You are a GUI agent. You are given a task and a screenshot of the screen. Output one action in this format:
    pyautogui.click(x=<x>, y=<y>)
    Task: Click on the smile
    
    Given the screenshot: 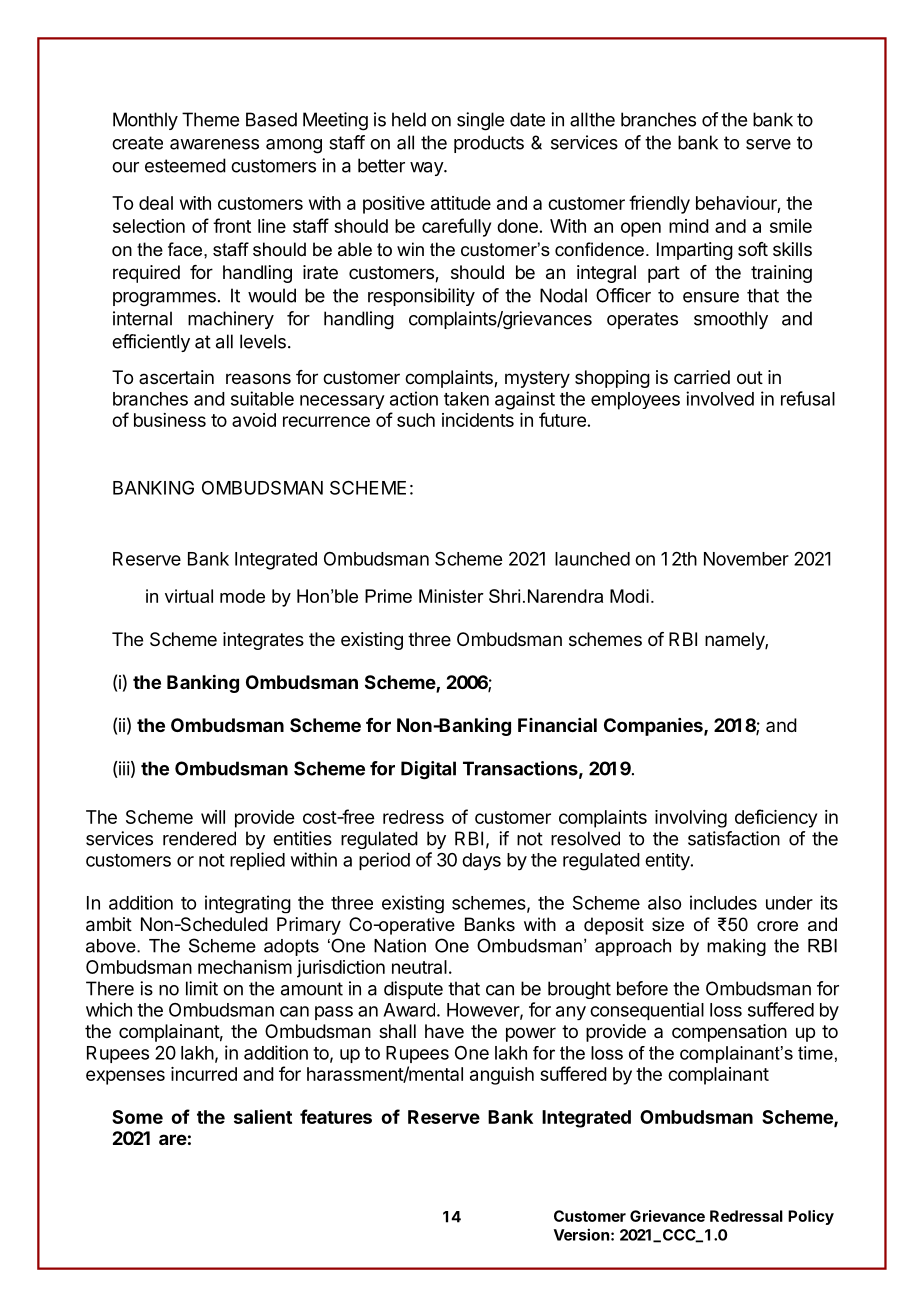 What is the action you would take?
    pyautogui.click(x=791, y=226)
